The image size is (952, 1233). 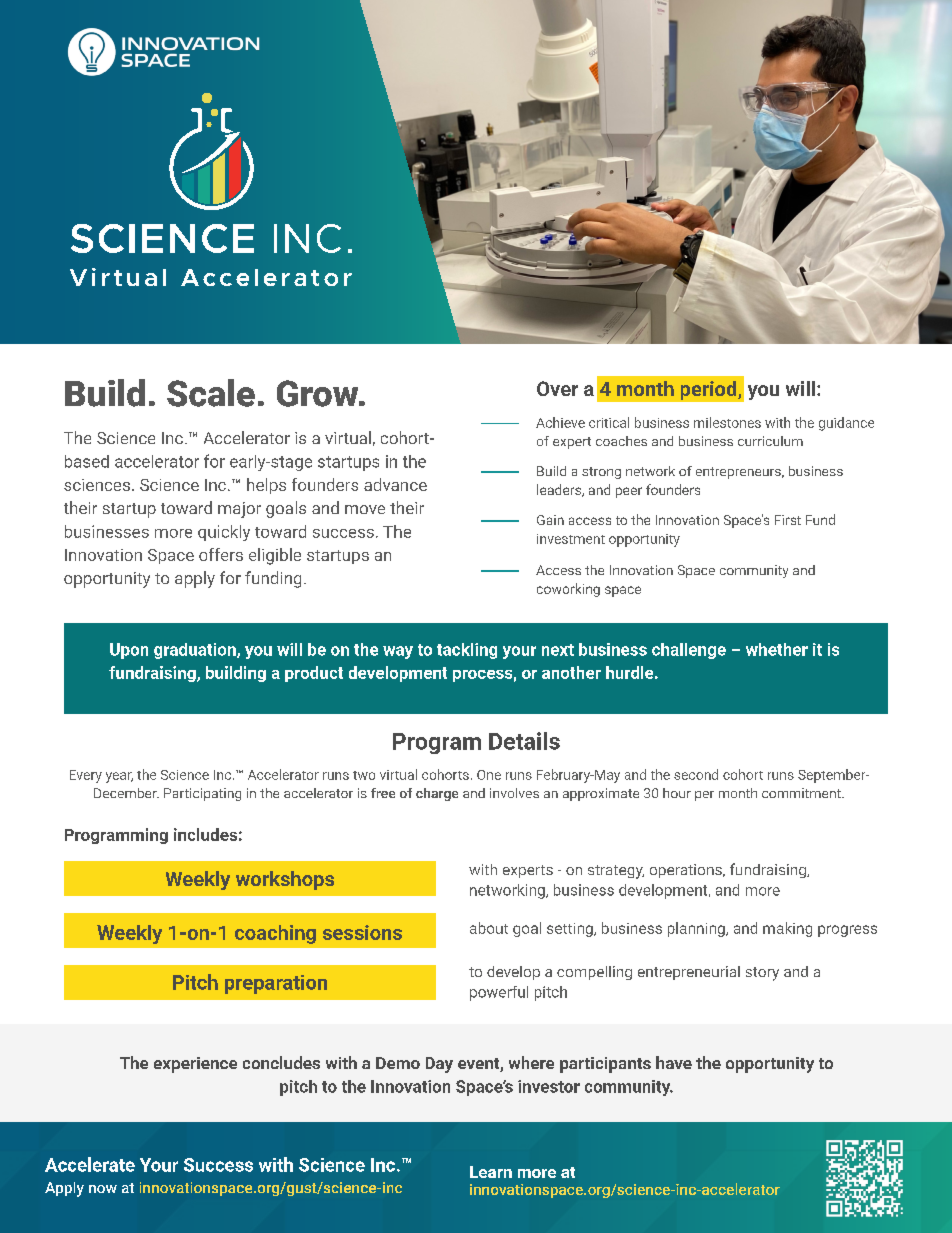 What do you see at coordinates (103, 1189) in the screenshot?
I see `now` at bounding box center [103, 1189].
